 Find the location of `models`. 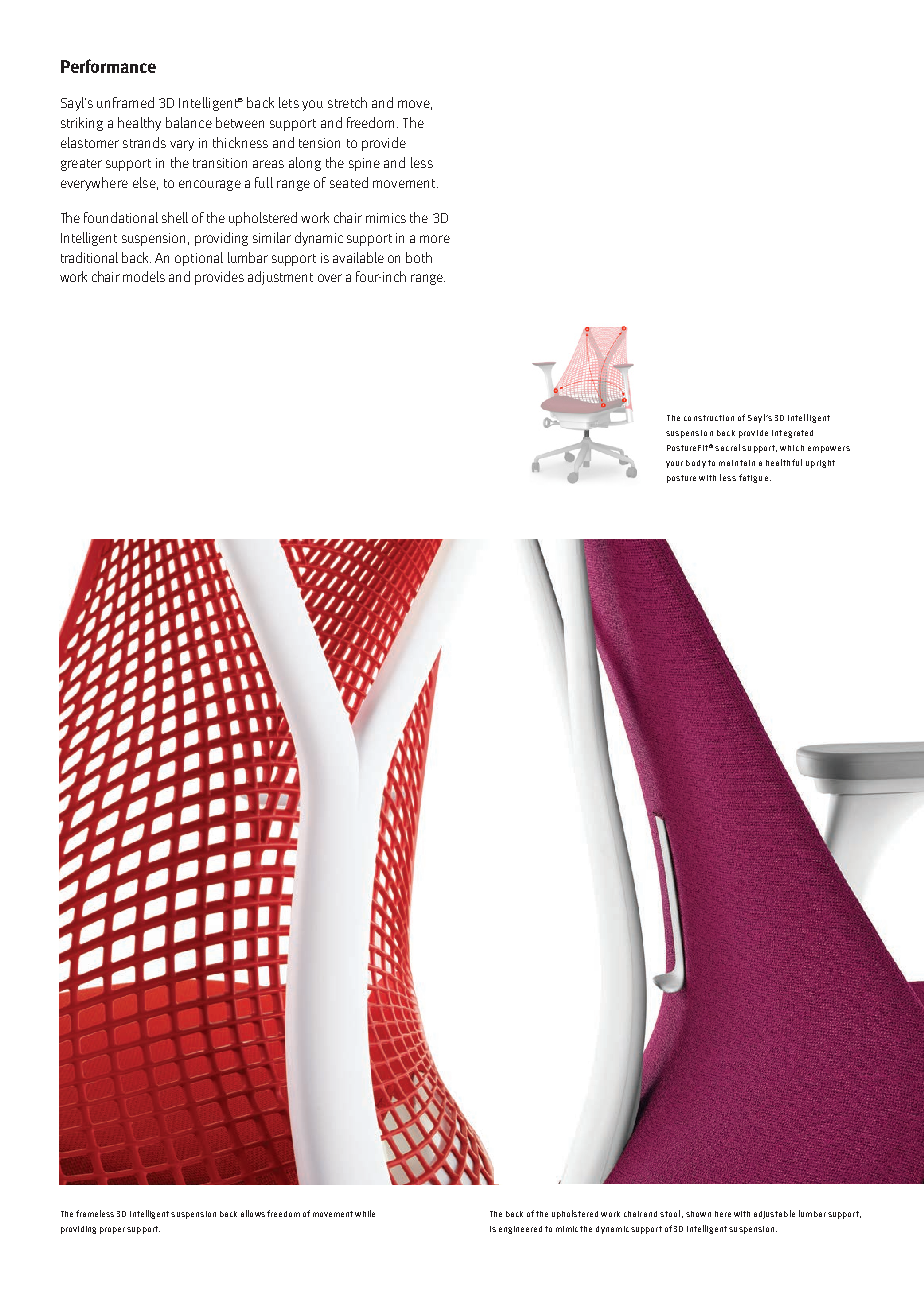

models is located at coordinates (144, 276).
